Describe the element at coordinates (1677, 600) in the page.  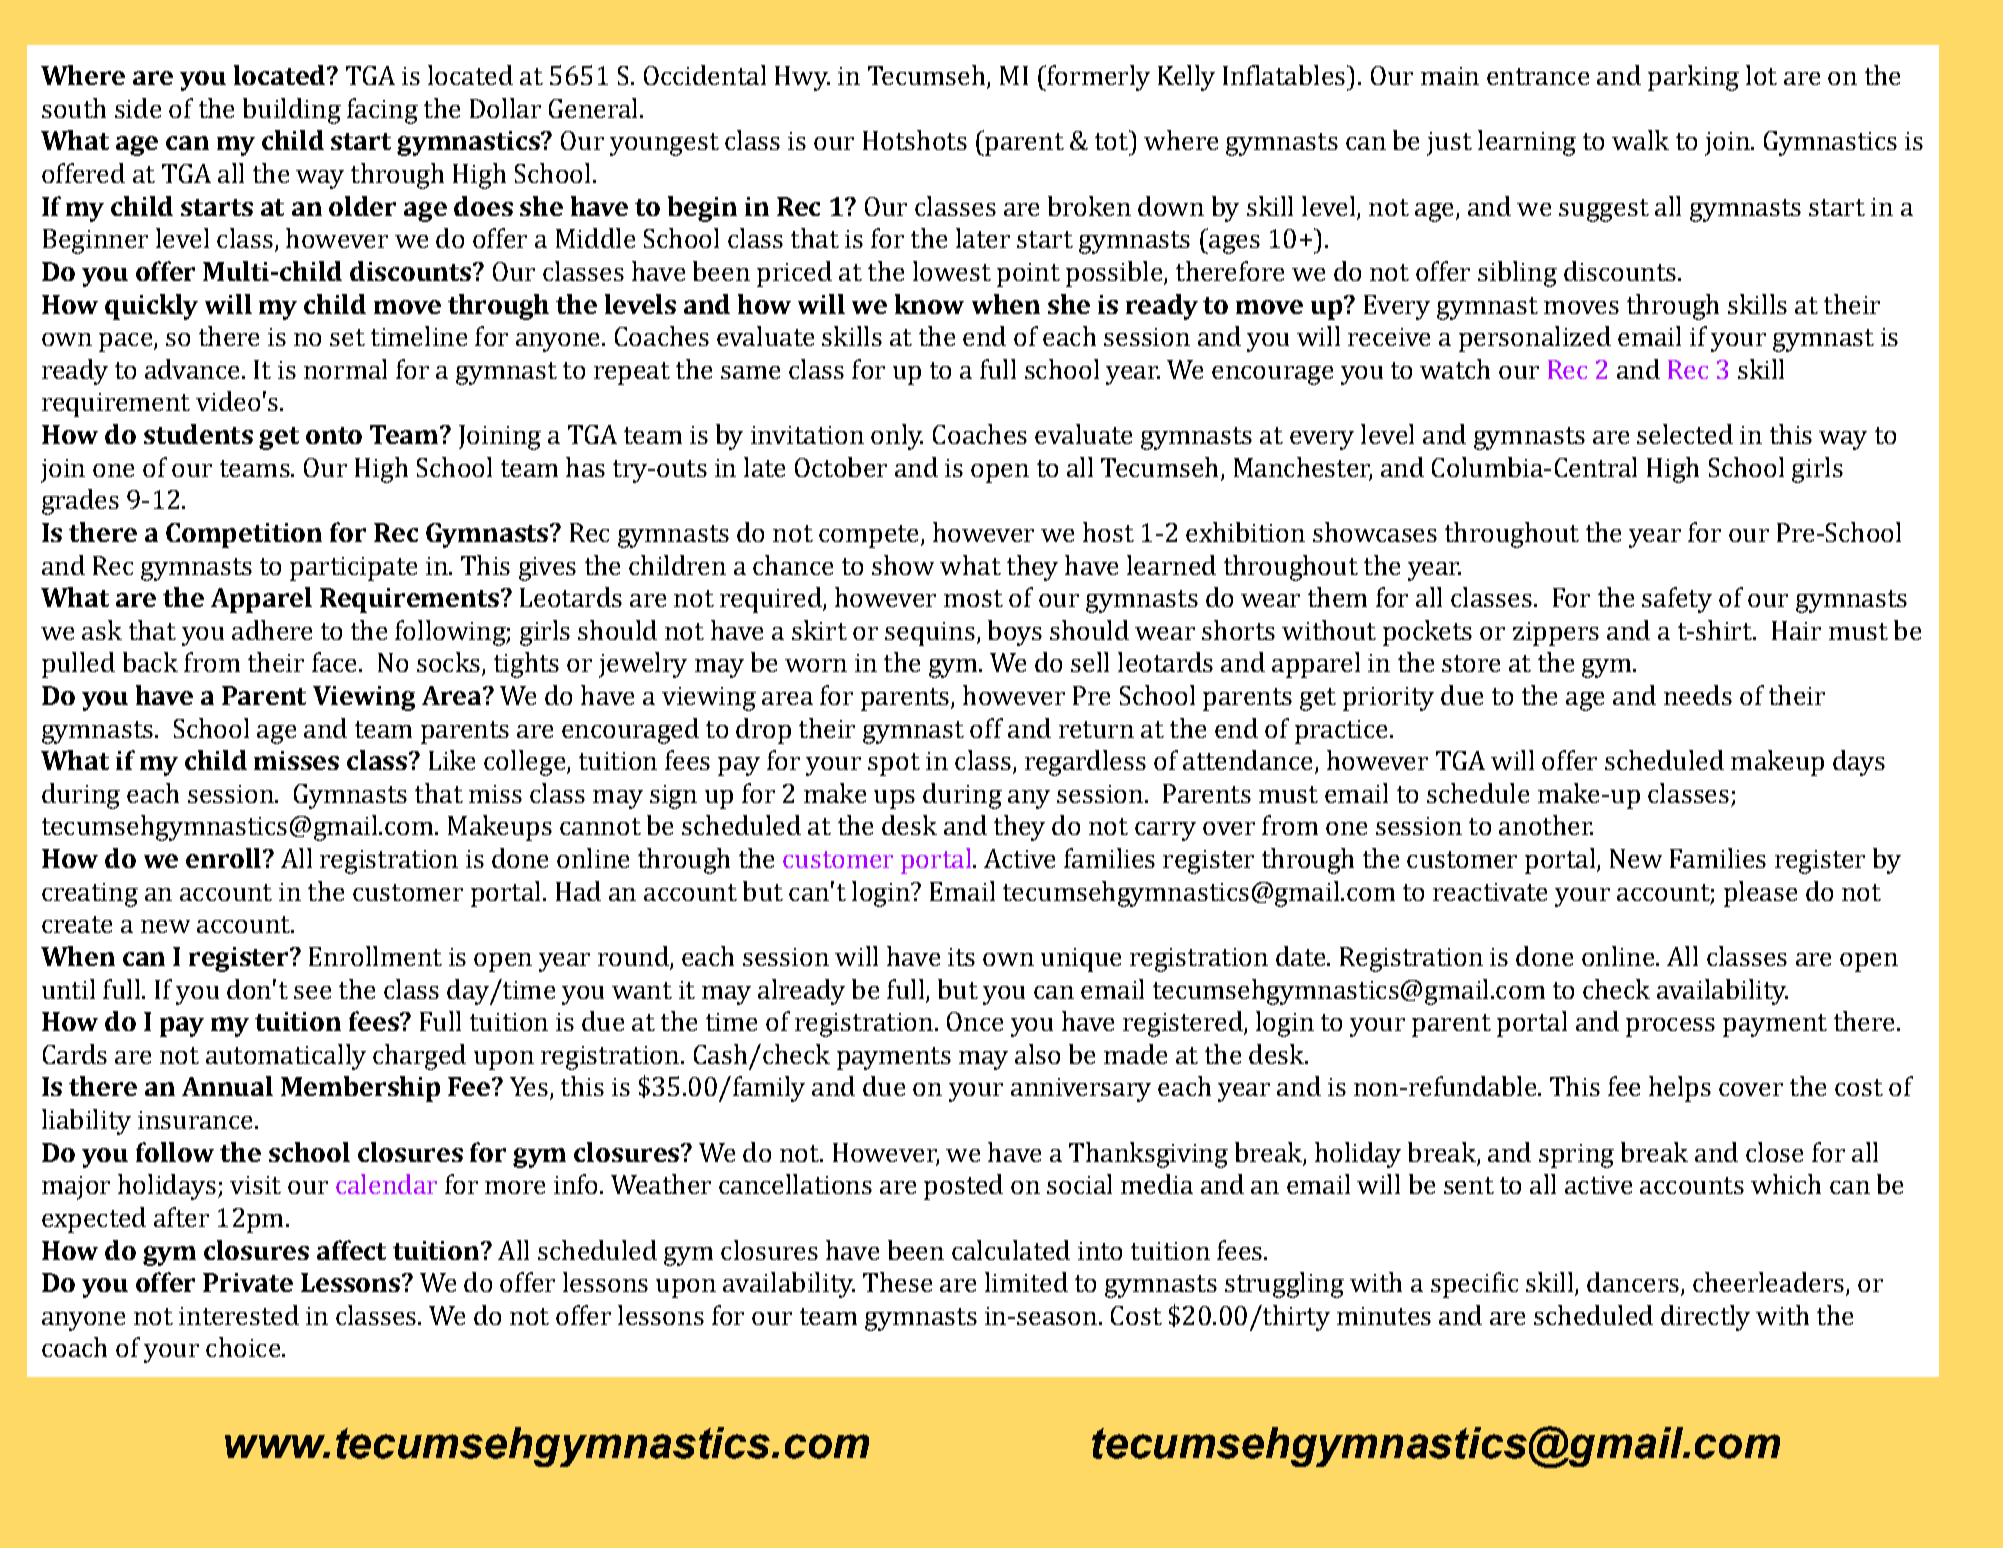
I see `safety` at that location.
